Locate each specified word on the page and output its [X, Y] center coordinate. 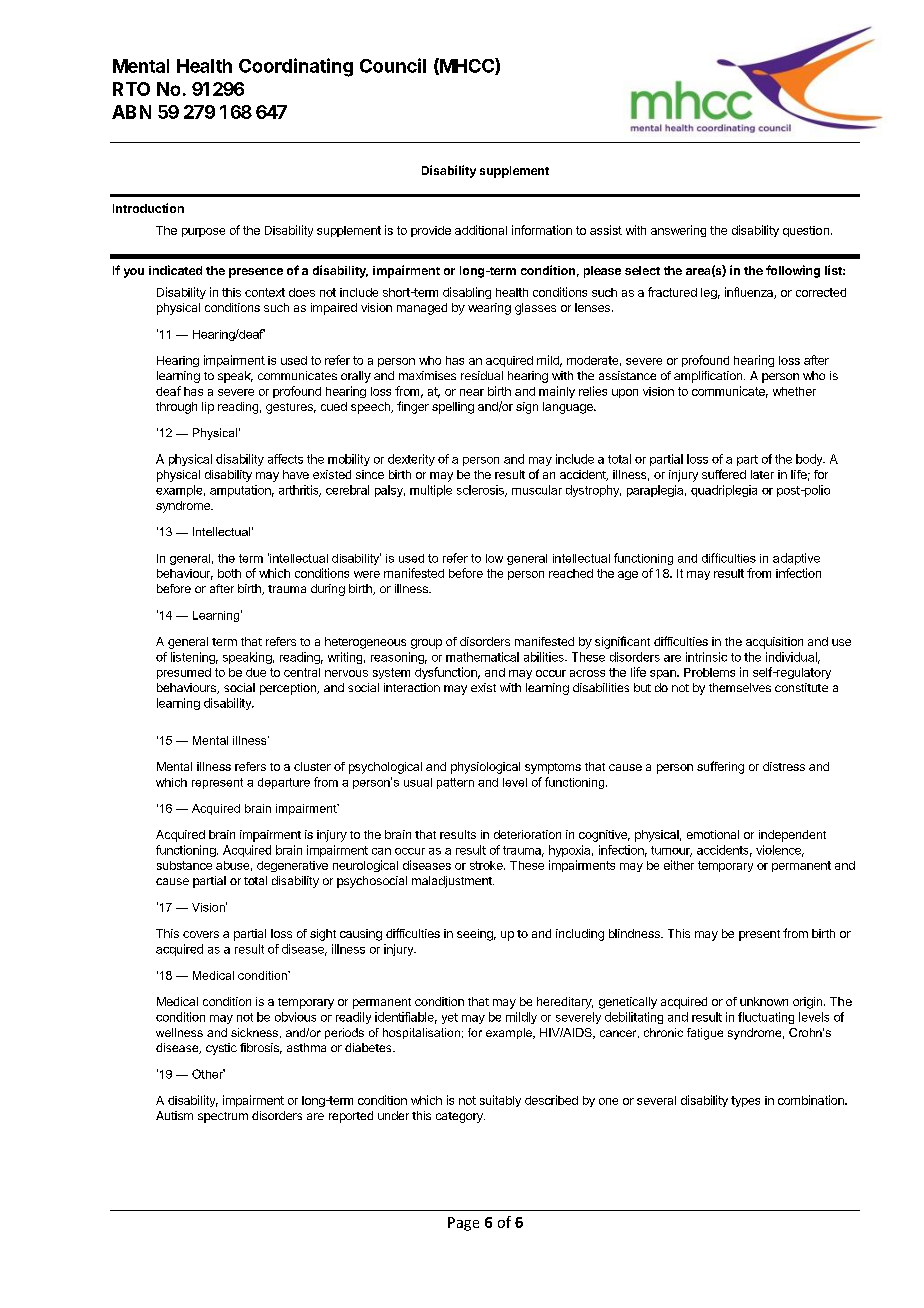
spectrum [223, 1117]
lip [208, 408]
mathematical [482, 657]
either [679, 865]
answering [678, 231]
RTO [131, 89]
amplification [708, 377]
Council [393, 65]
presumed [184, 673]
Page [463, 1224]
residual [482, 375]
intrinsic [706, 657]
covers [201, 934]
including [580, 935]
